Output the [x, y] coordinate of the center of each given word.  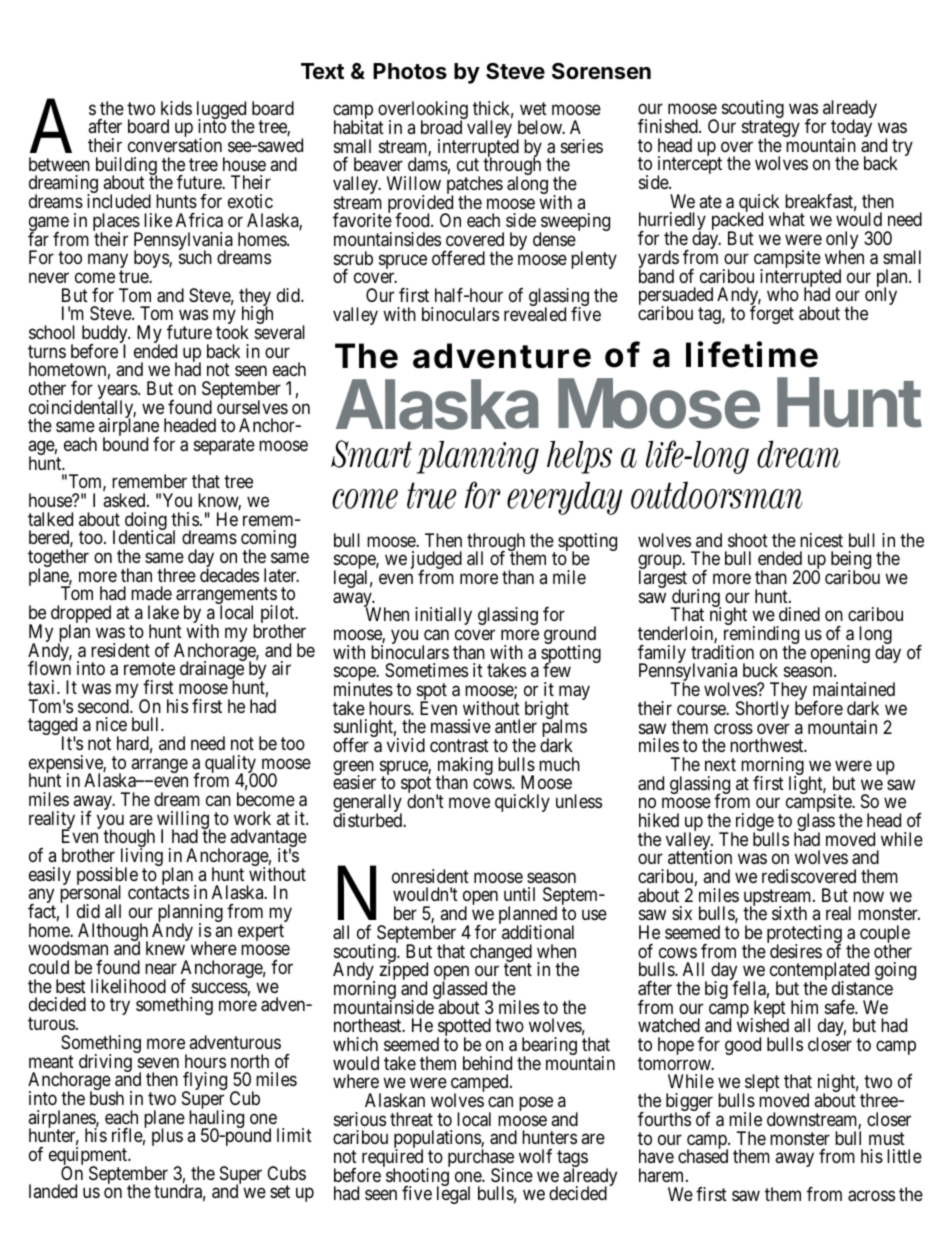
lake [163, 612]
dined [799, 614]
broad [441, 127]
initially [443, 616]
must [887, 1138]
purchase [481, 1159]
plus [167, 1137]
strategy [771, 130]
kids [176, 108]
